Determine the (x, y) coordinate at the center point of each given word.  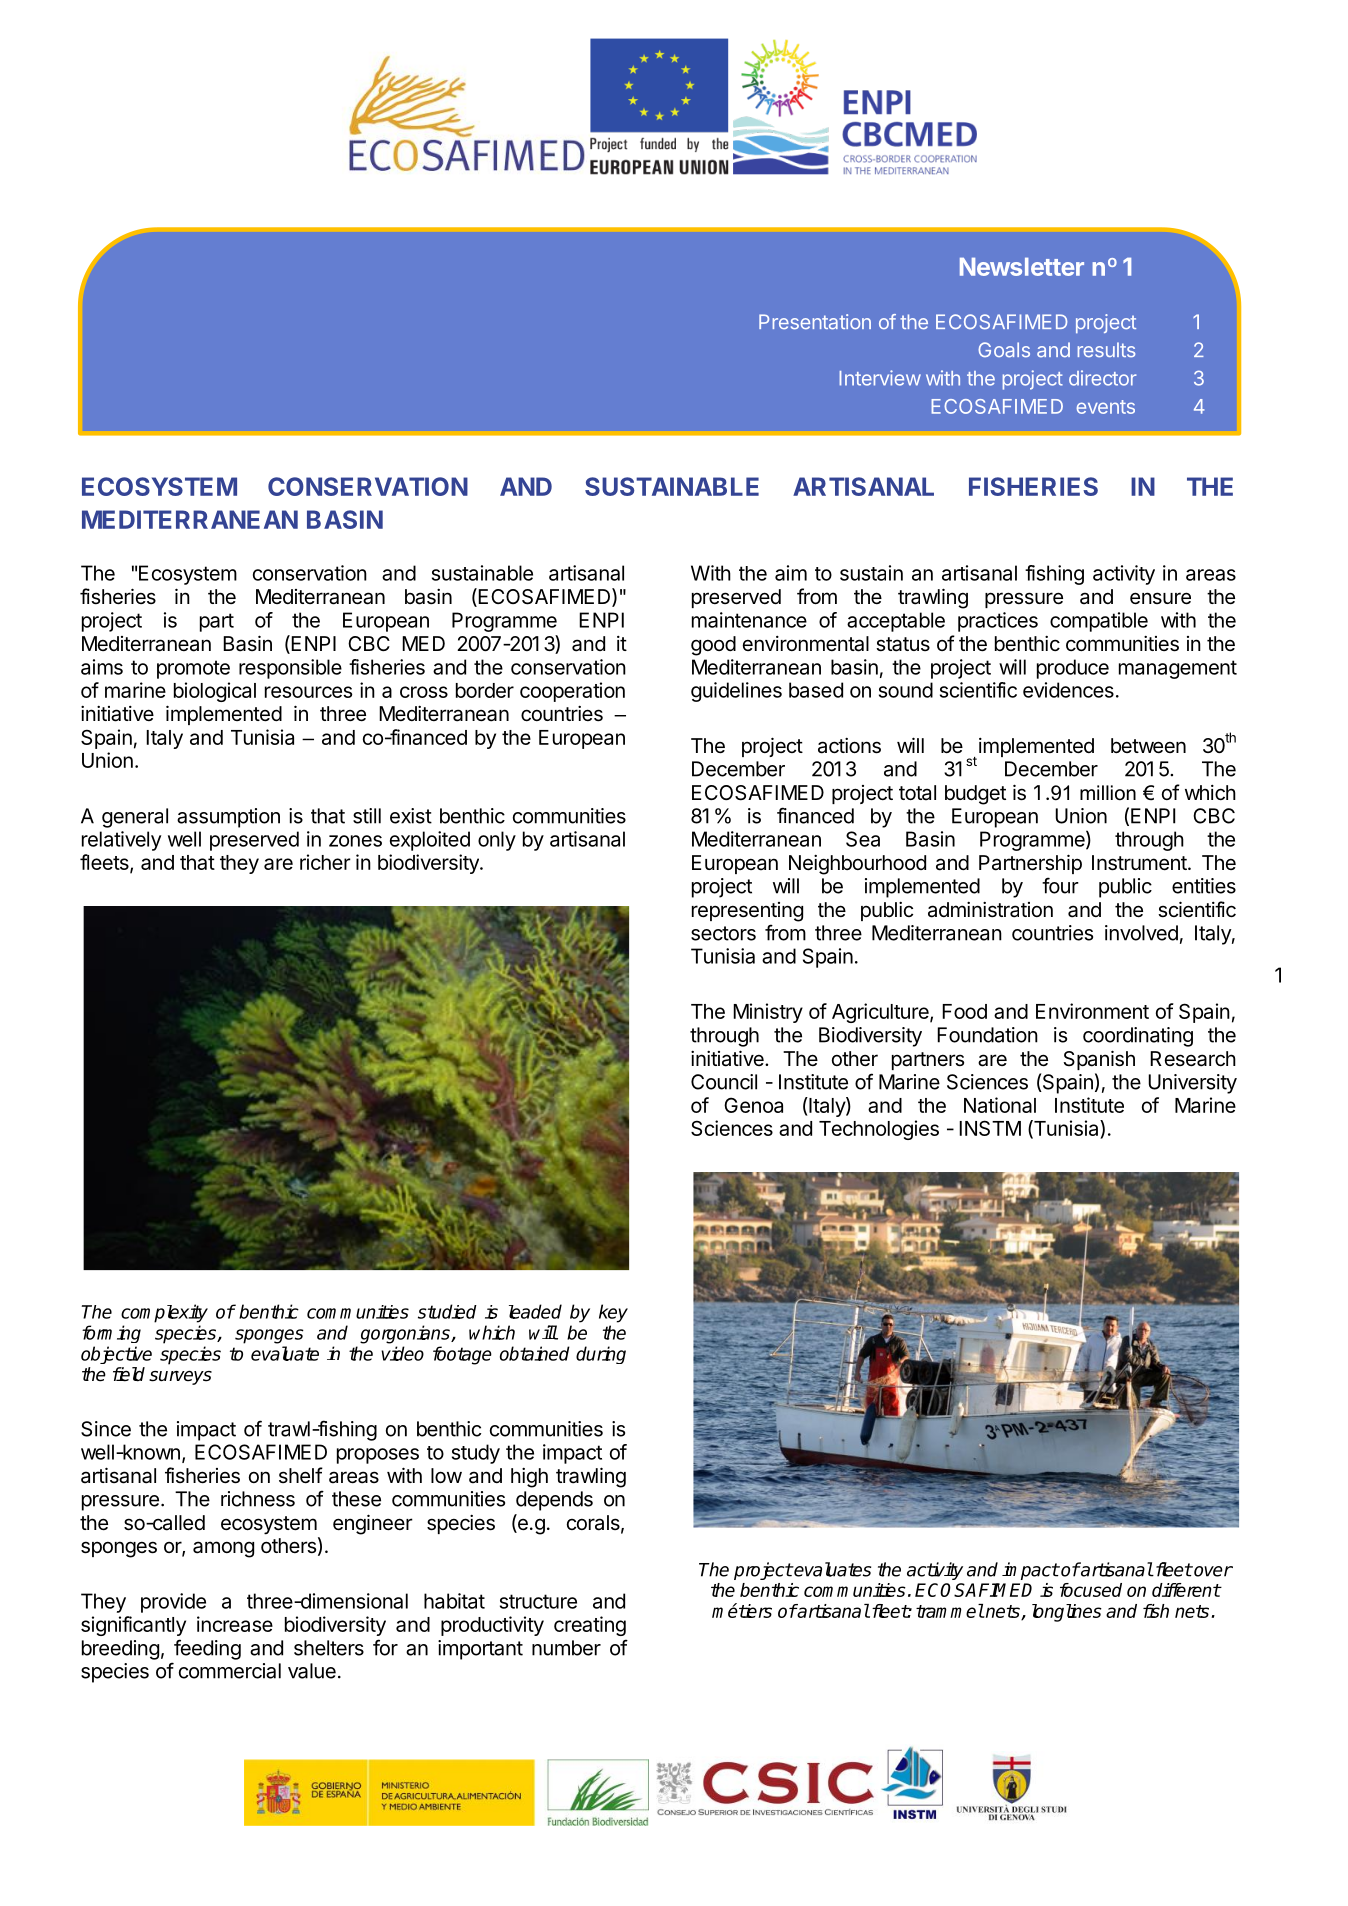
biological (215, 692)
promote (193, 669)
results (1106, 350)
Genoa (753, 1105)
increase (235, 1624)
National (1000, 1105)
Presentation (815, 322)
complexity (164, 1313)
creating (590, 1626)
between (1148, 746)
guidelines (736, 692)
